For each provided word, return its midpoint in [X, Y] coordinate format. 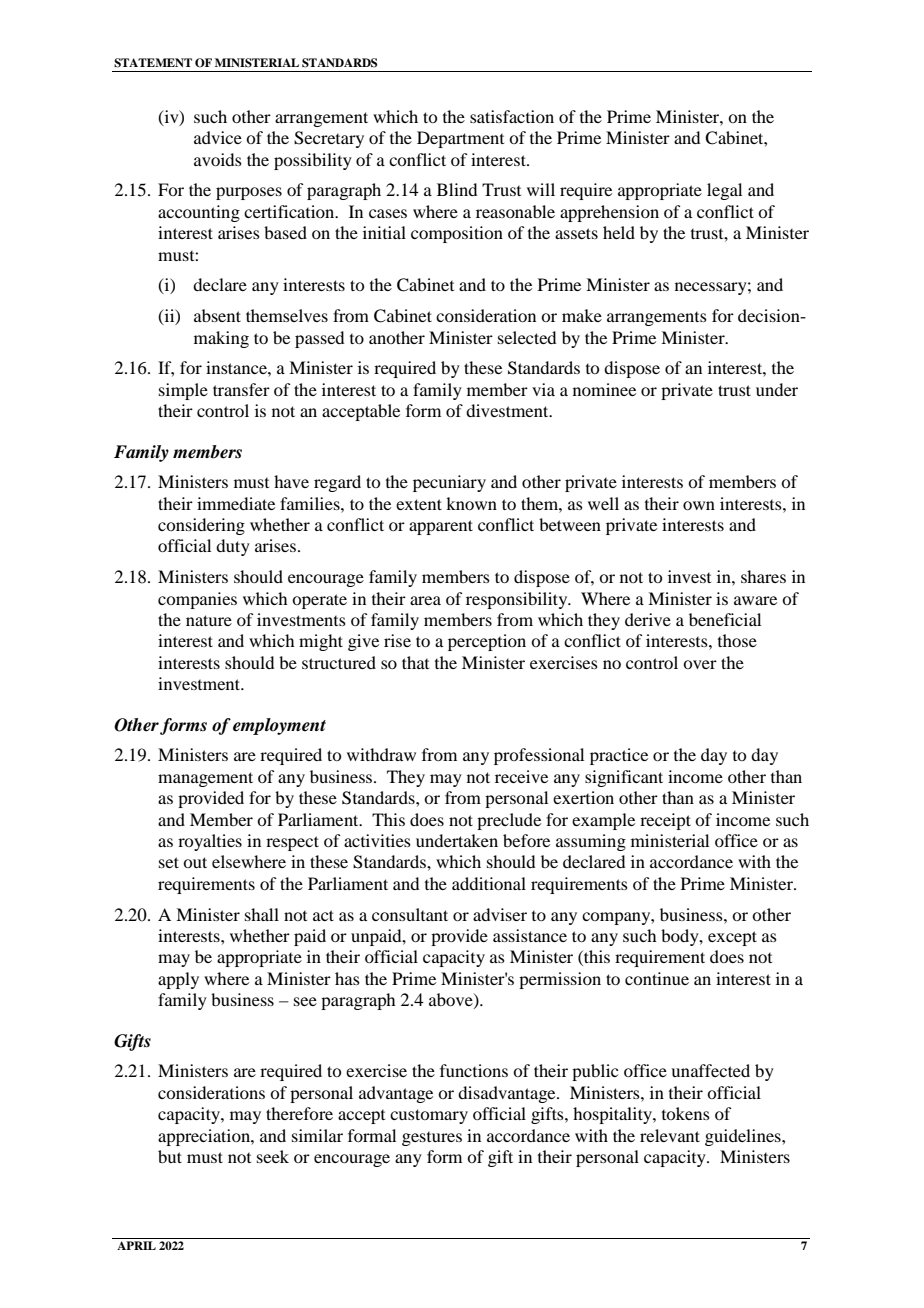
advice [218, 137]
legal [724, 191]
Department [460, 139]
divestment [508, 410]
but [170, 1156]
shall [262, 914]
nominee [604, 389]
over [700, 664]
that [415, 662]
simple [183, 391]
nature [209, 620]
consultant [410, 914]
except [732, 938]
